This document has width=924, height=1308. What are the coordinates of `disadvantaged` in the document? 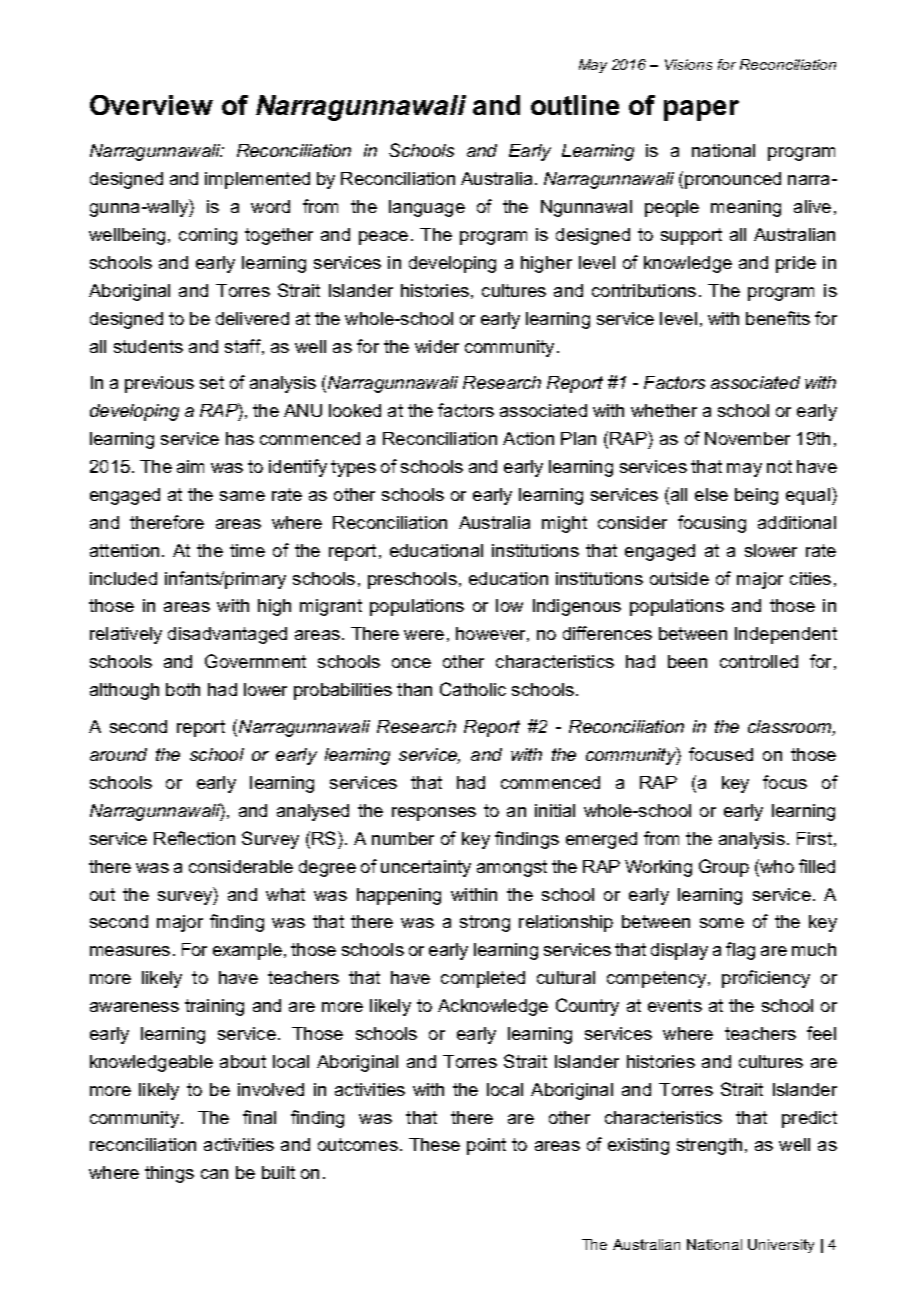 It's located at (227, 635).
